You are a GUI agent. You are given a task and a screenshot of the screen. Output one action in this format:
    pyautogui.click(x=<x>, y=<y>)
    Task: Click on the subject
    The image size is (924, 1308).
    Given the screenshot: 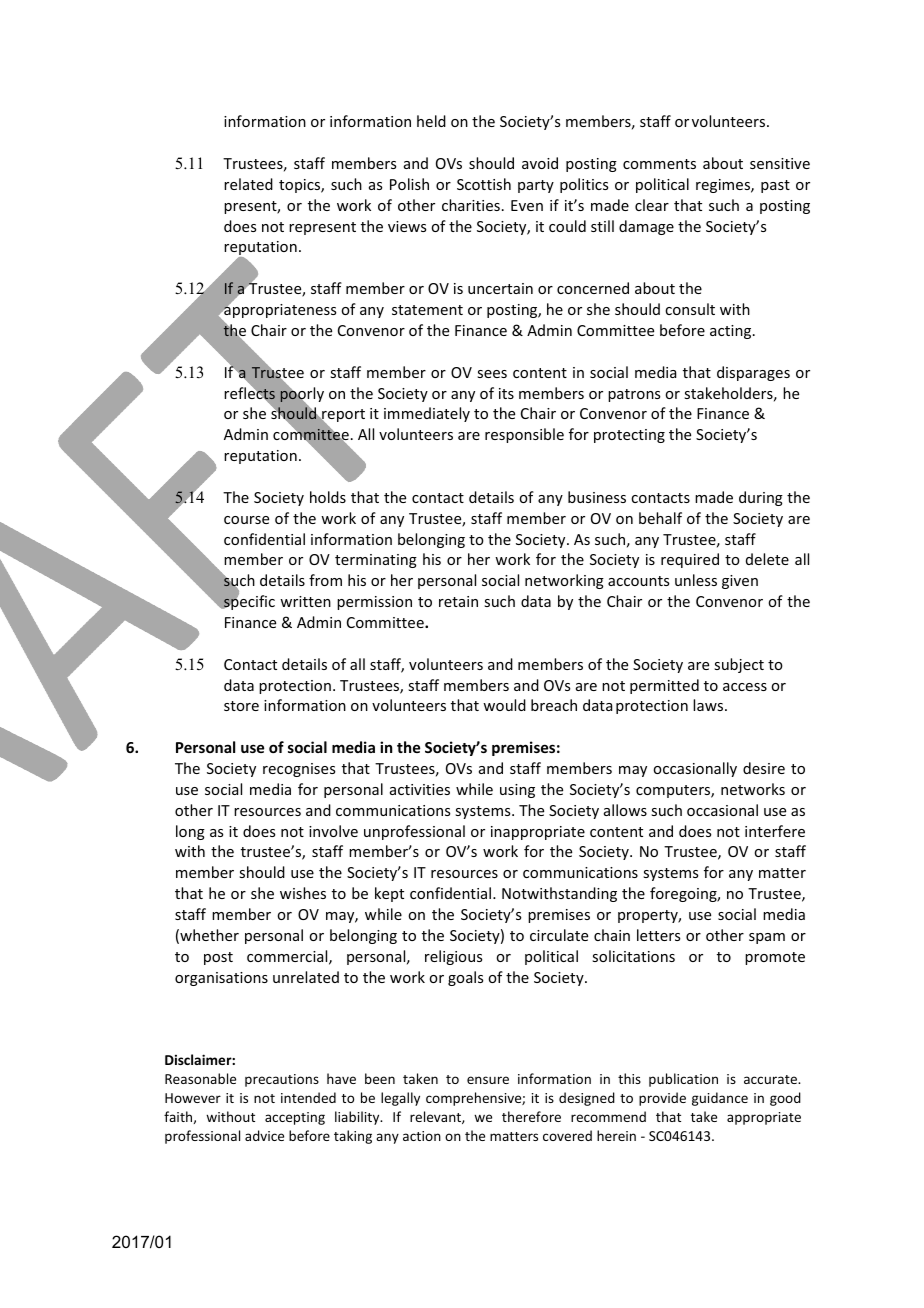 What is the action you would take?
    pyautogui.click(x=739, y=665)
